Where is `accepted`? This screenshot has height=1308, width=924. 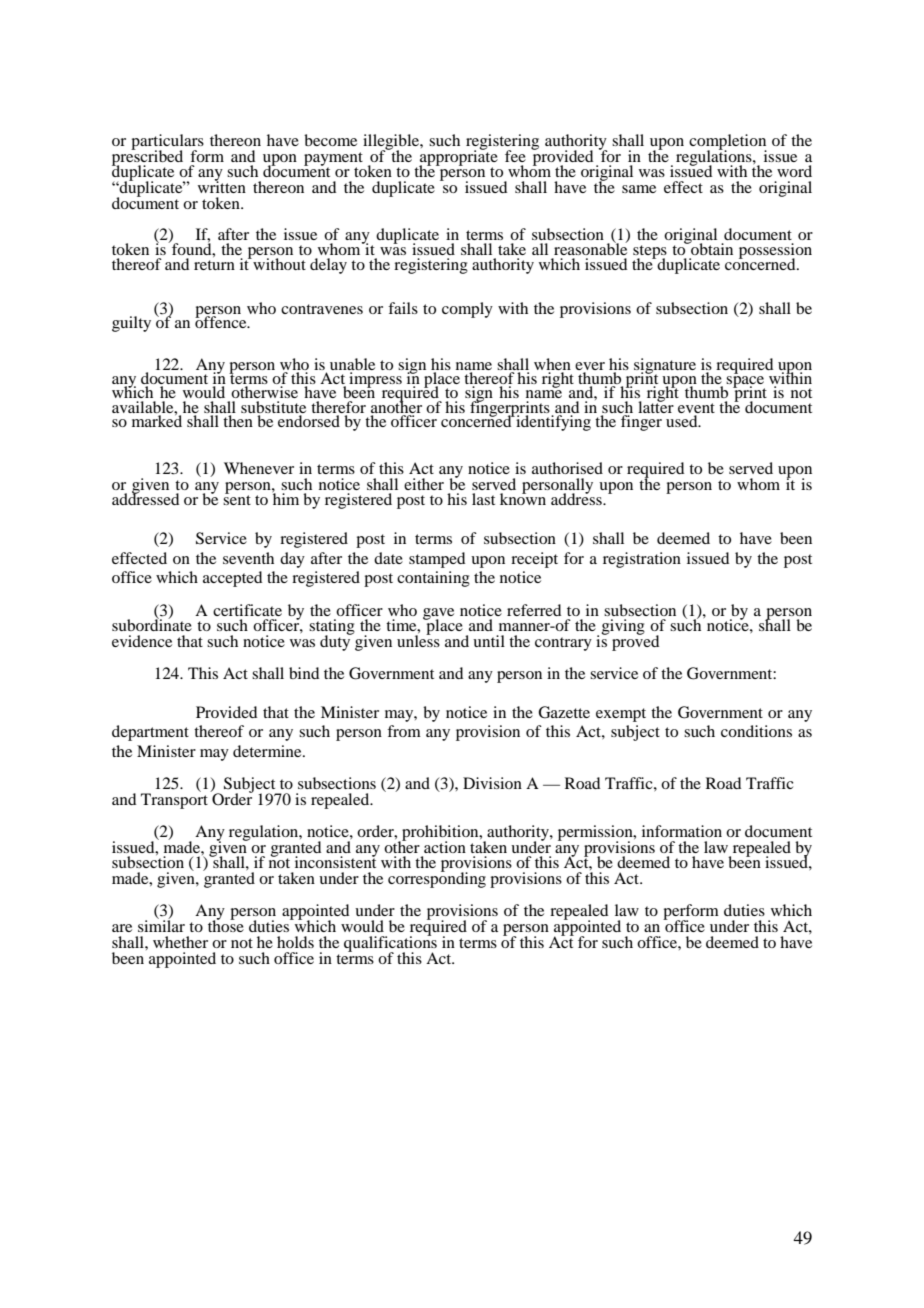
accepted is located at coordinates (232, 579).
